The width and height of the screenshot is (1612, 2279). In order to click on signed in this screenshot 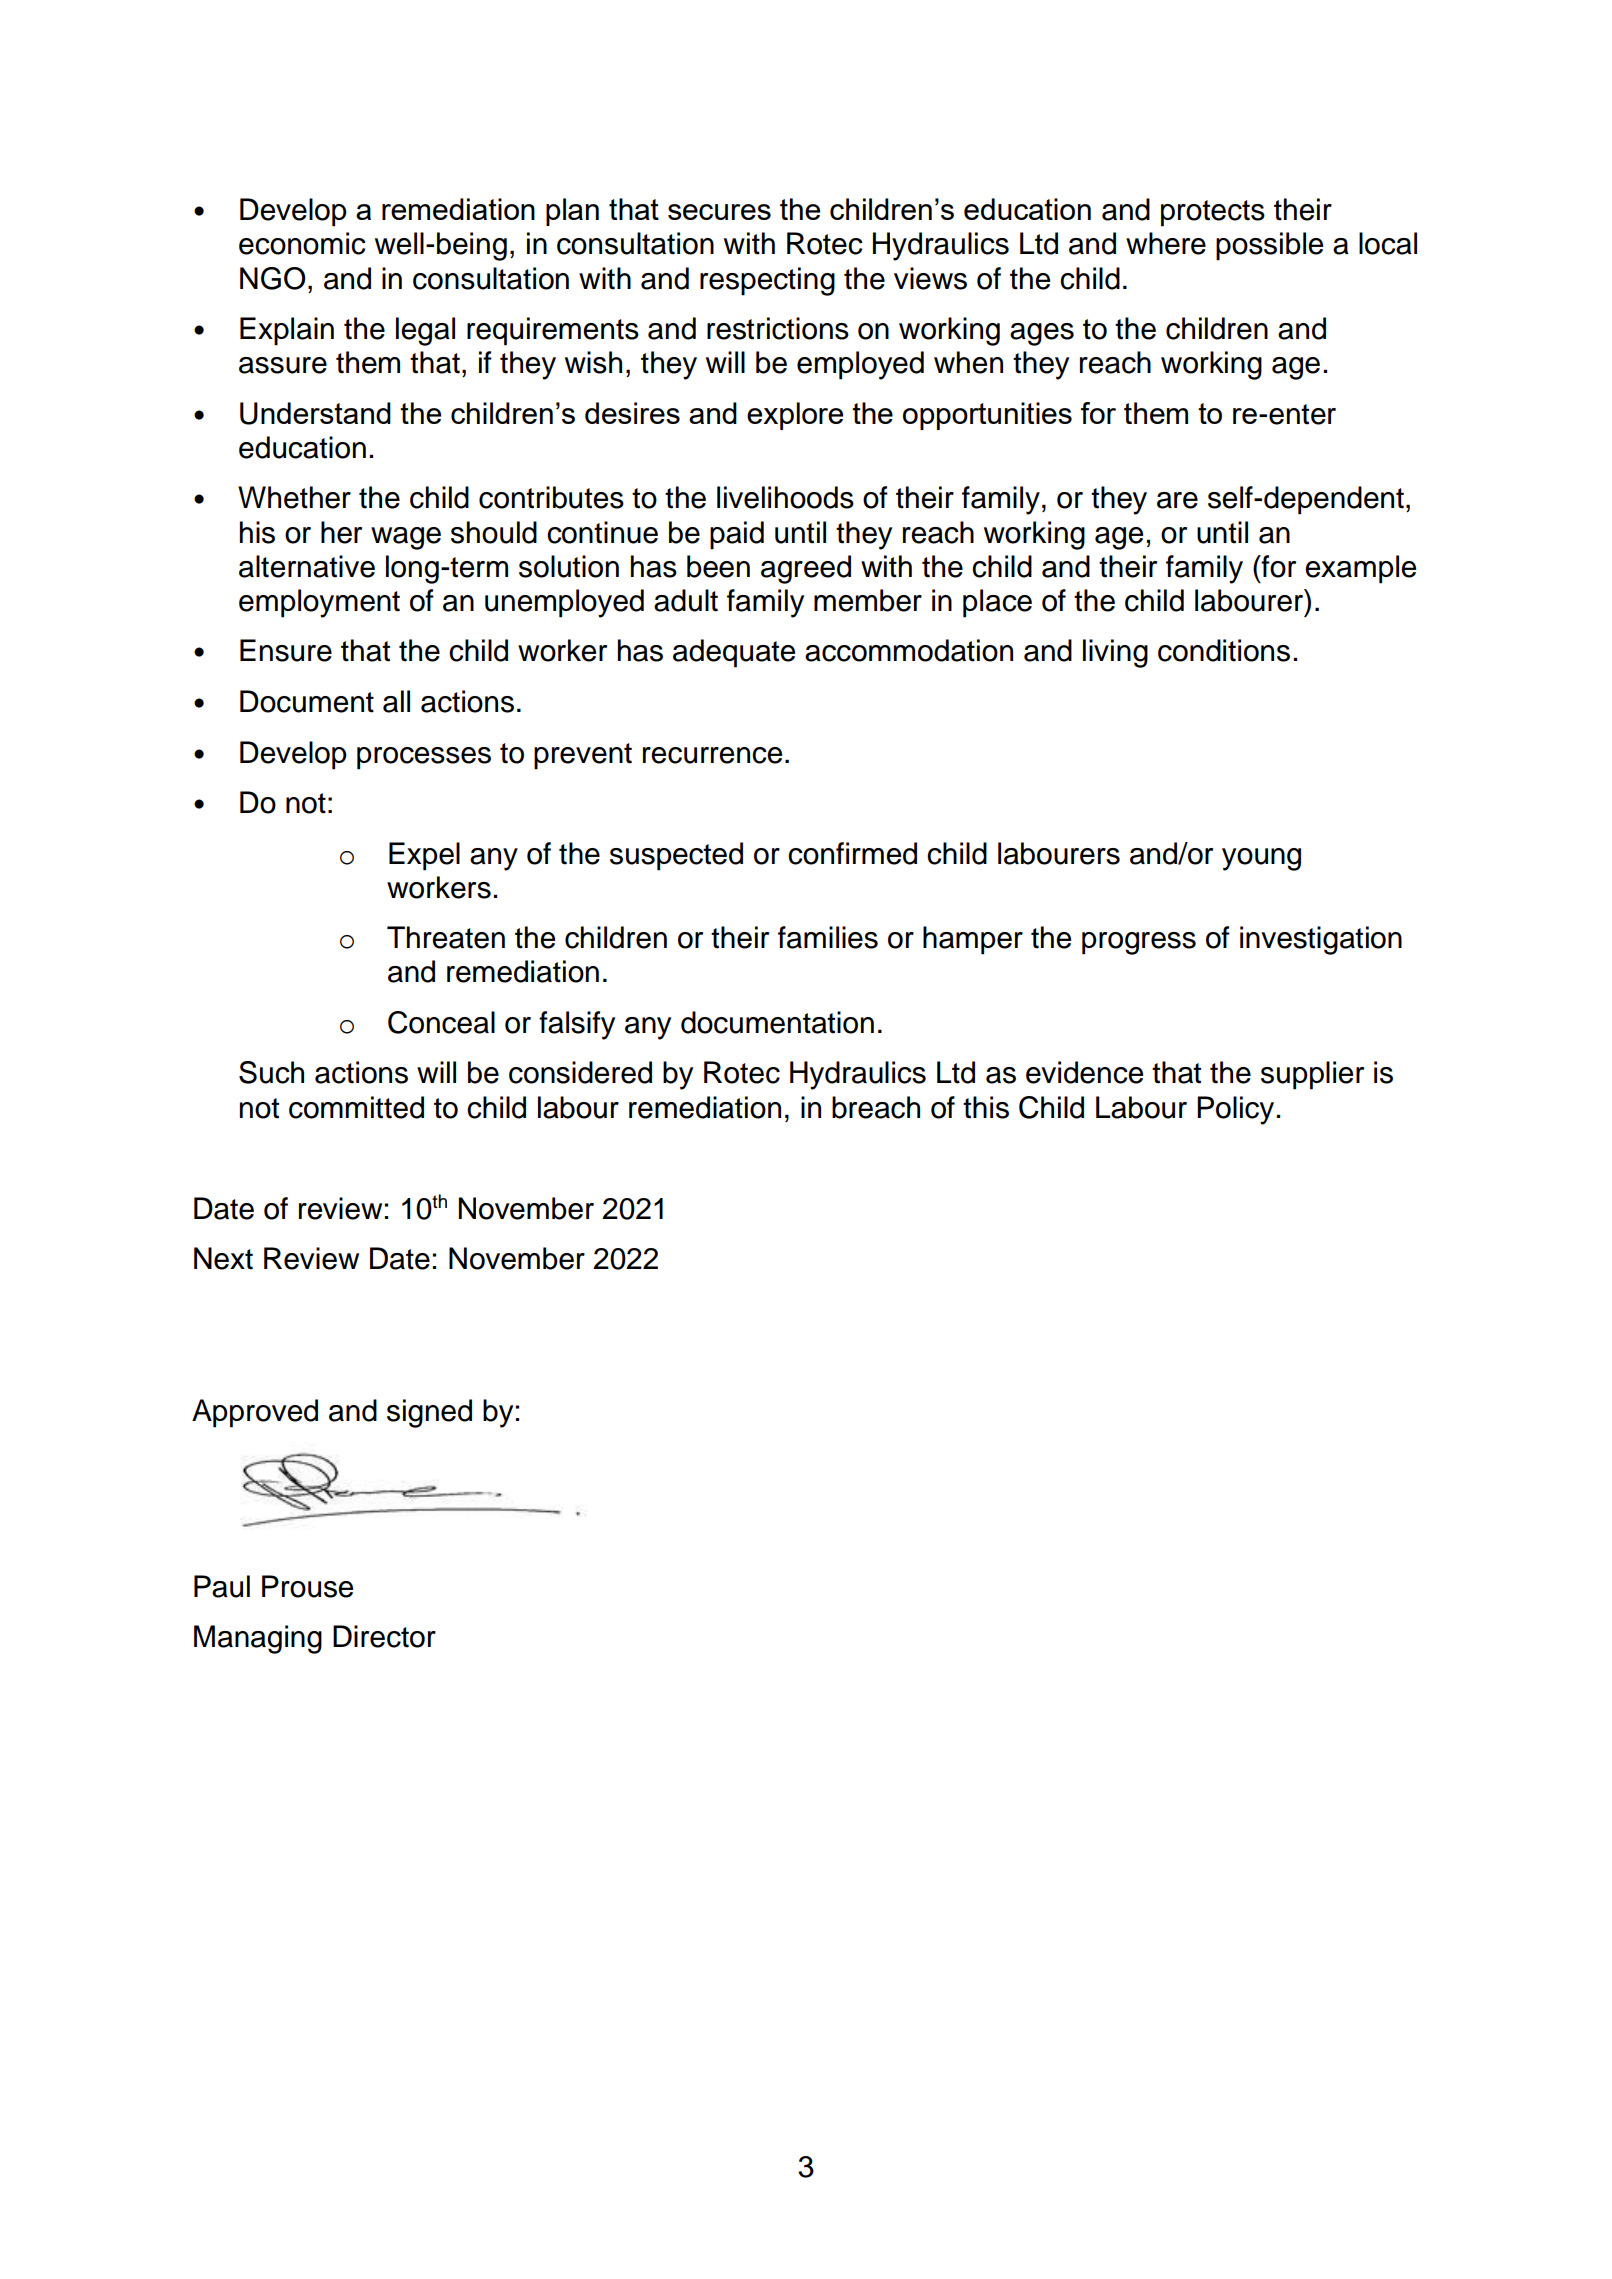, I will do `click(429, 1413)`.
